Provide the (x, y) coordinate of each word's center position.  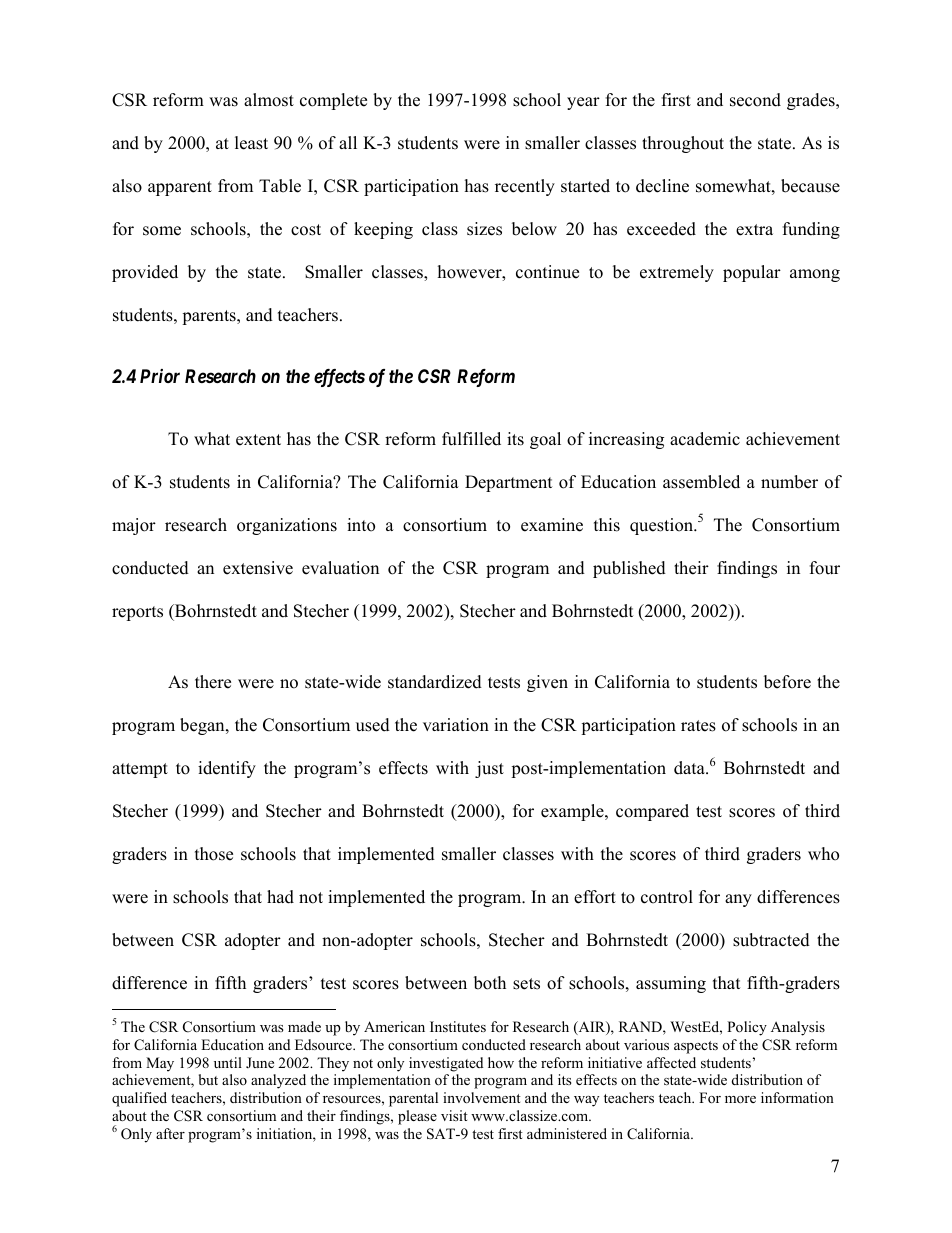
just (489, 769)
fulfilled (471, 439)
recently (525, 187)
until (228, 1062)
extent (258, 440)
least (251, 143)
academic (705, 439)
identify (227, 769)
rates (698, 726)
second (755, 100)
